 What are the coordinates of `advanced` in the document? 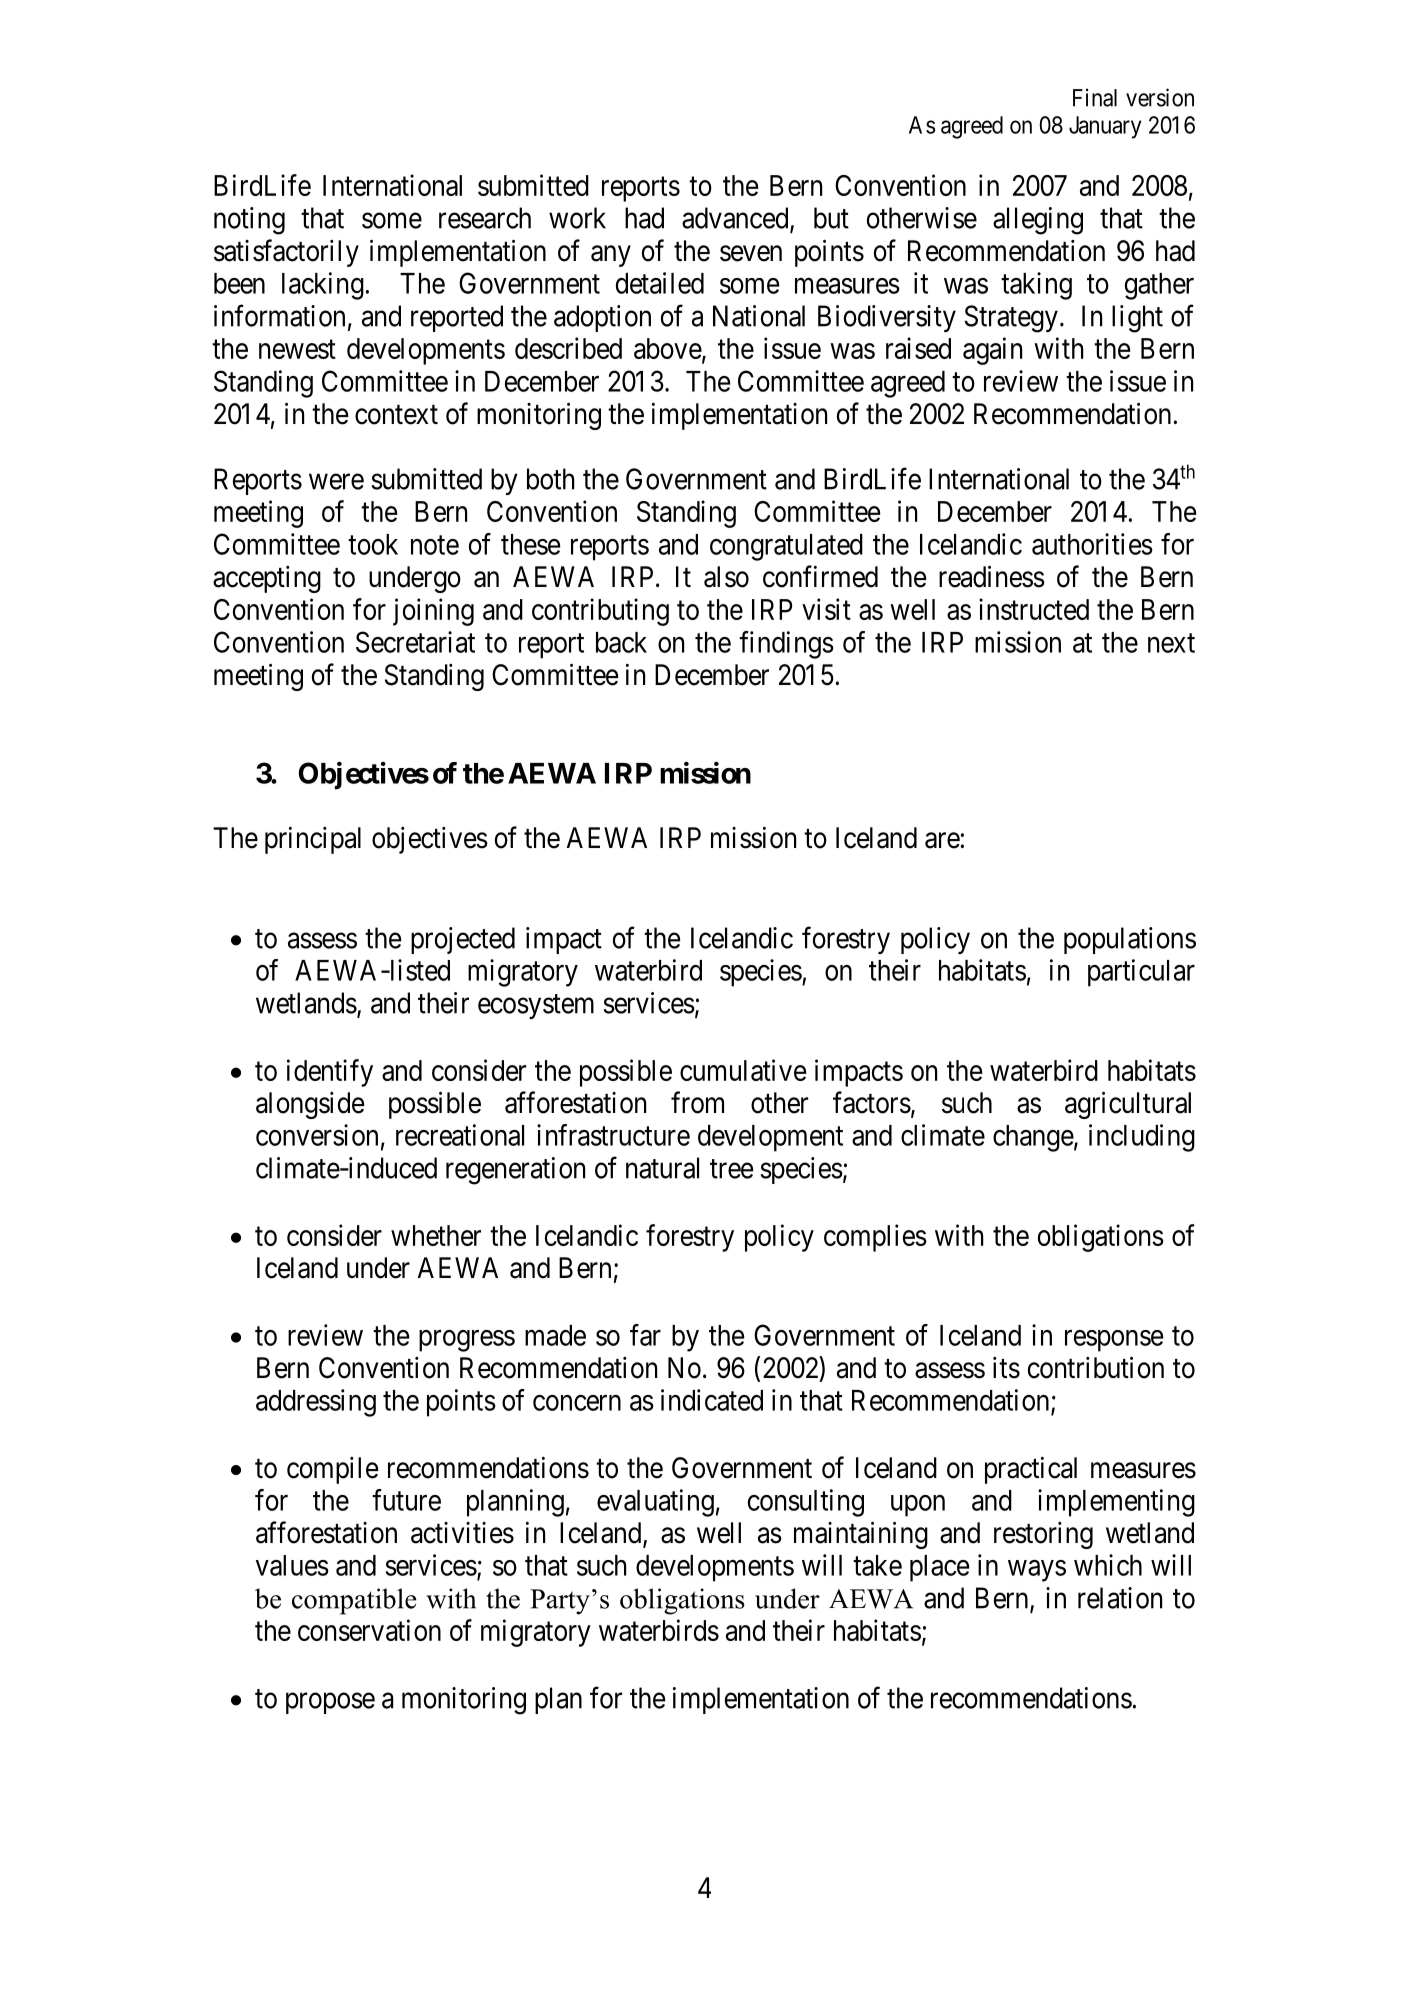 It's located at (736, 219).
